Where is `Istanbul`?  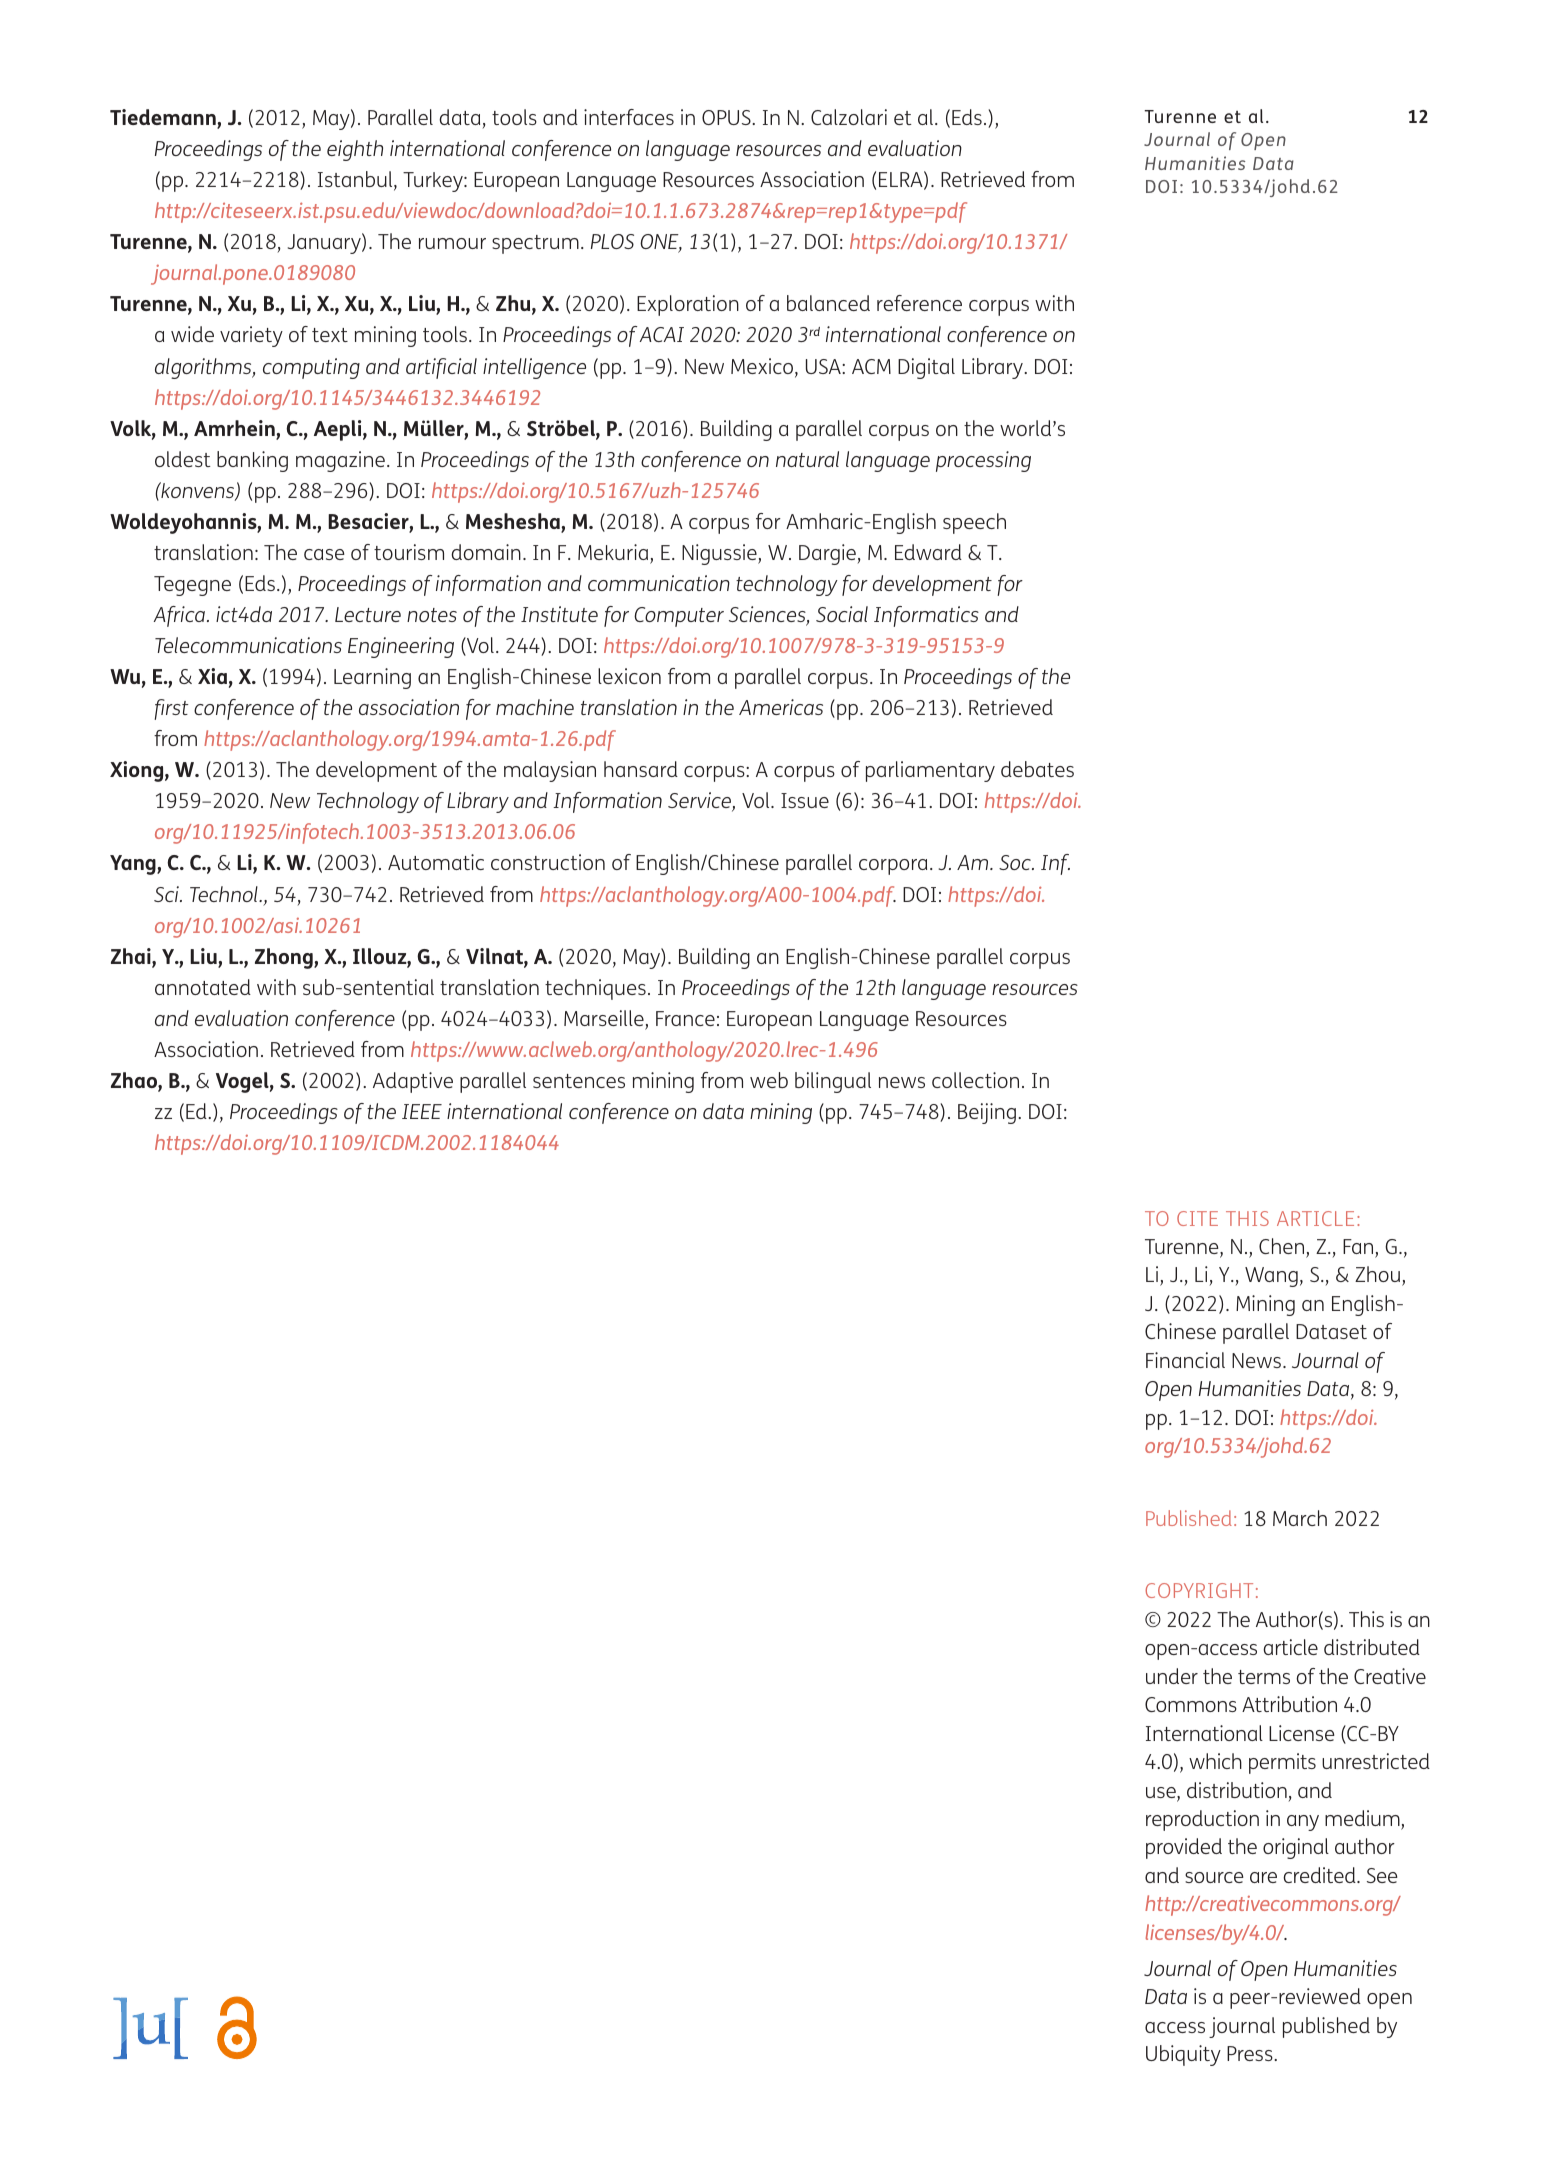 Istanbul is located at coordinates (356, 180).
